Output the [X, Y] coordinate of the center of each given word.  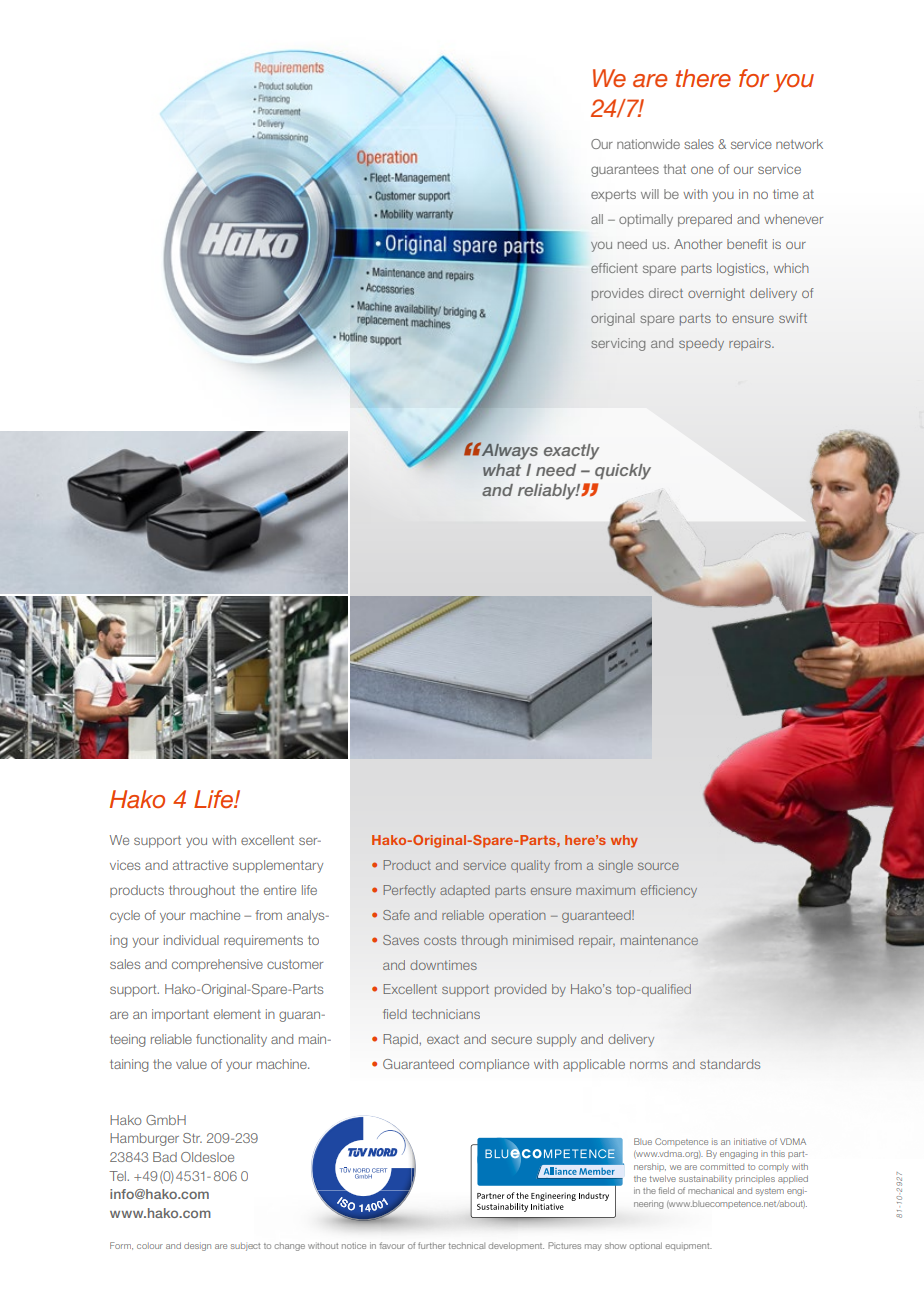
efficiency [669, 891]
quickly [623, 472]
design [197, 1246]
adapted [465, 891]
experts [613, 196]
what [502, 470]
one [702, 170]
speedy [701, 344]
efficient [614, 268]
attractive [200, 865]
